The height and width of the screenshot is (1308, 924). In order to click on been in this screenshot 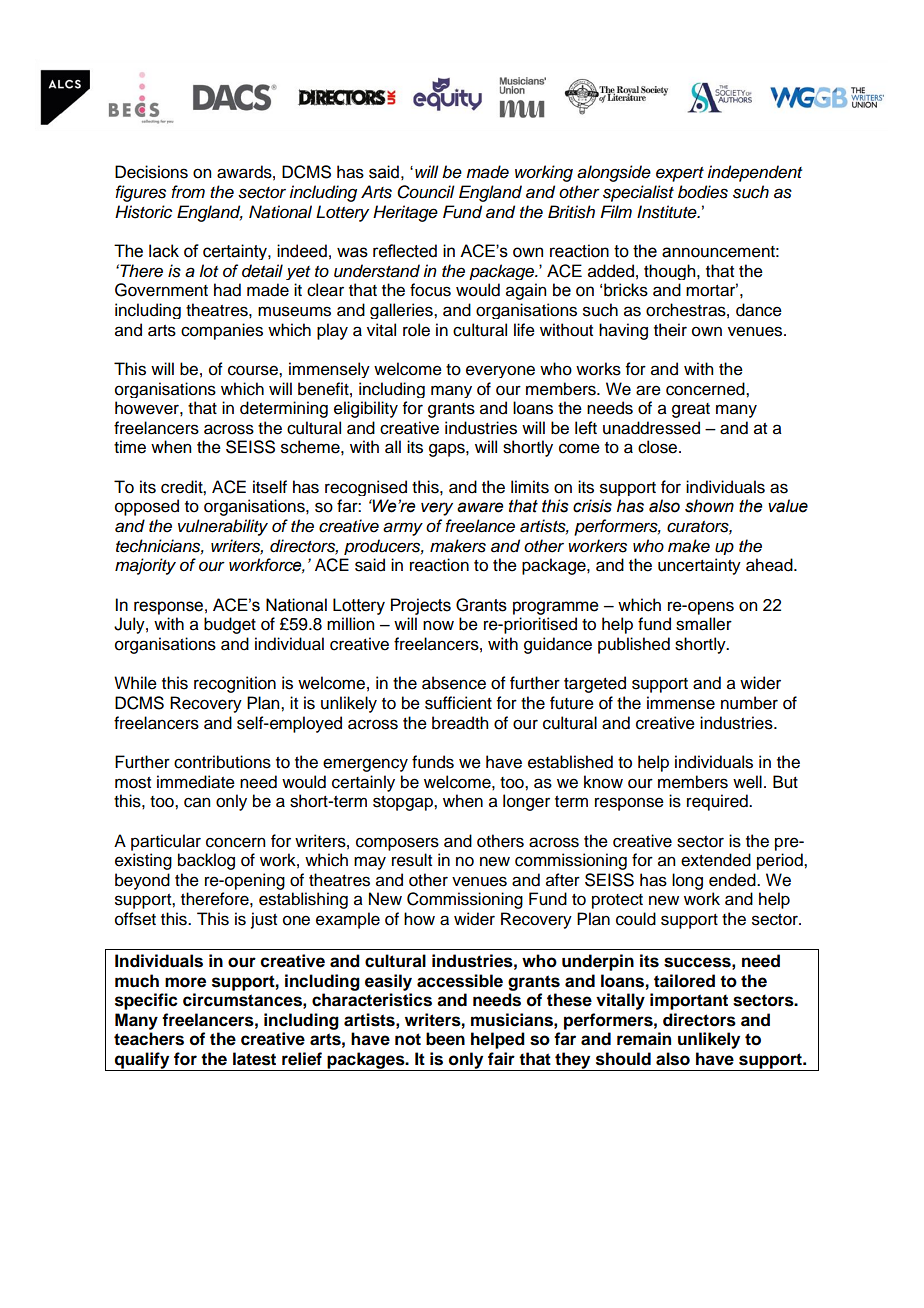, I will do `click(445, 1039)`.
